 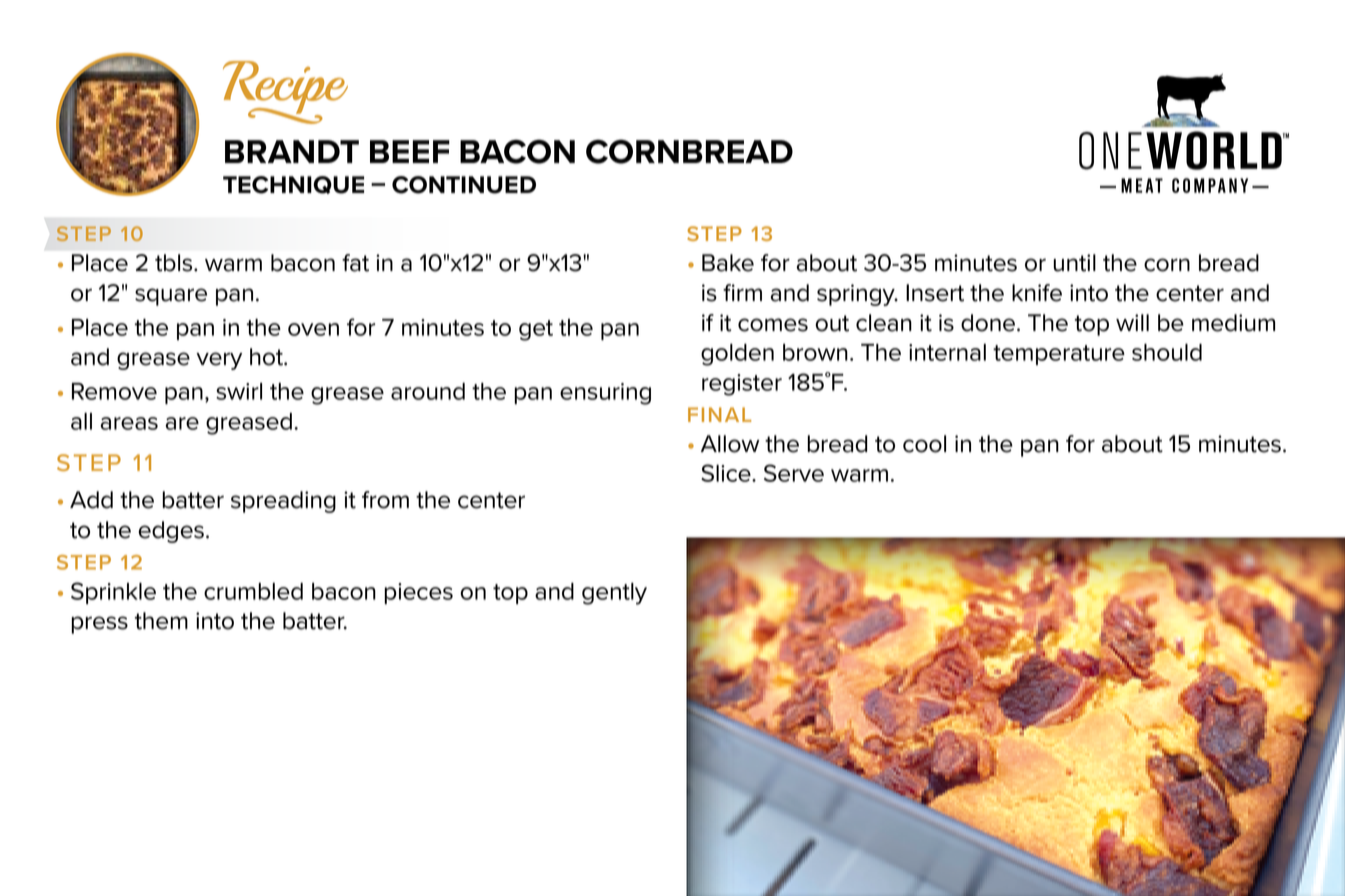 What do you see at coordinates (1075, 263) in the screenshot?
I see `until` at bounding box center [1075, 263].
